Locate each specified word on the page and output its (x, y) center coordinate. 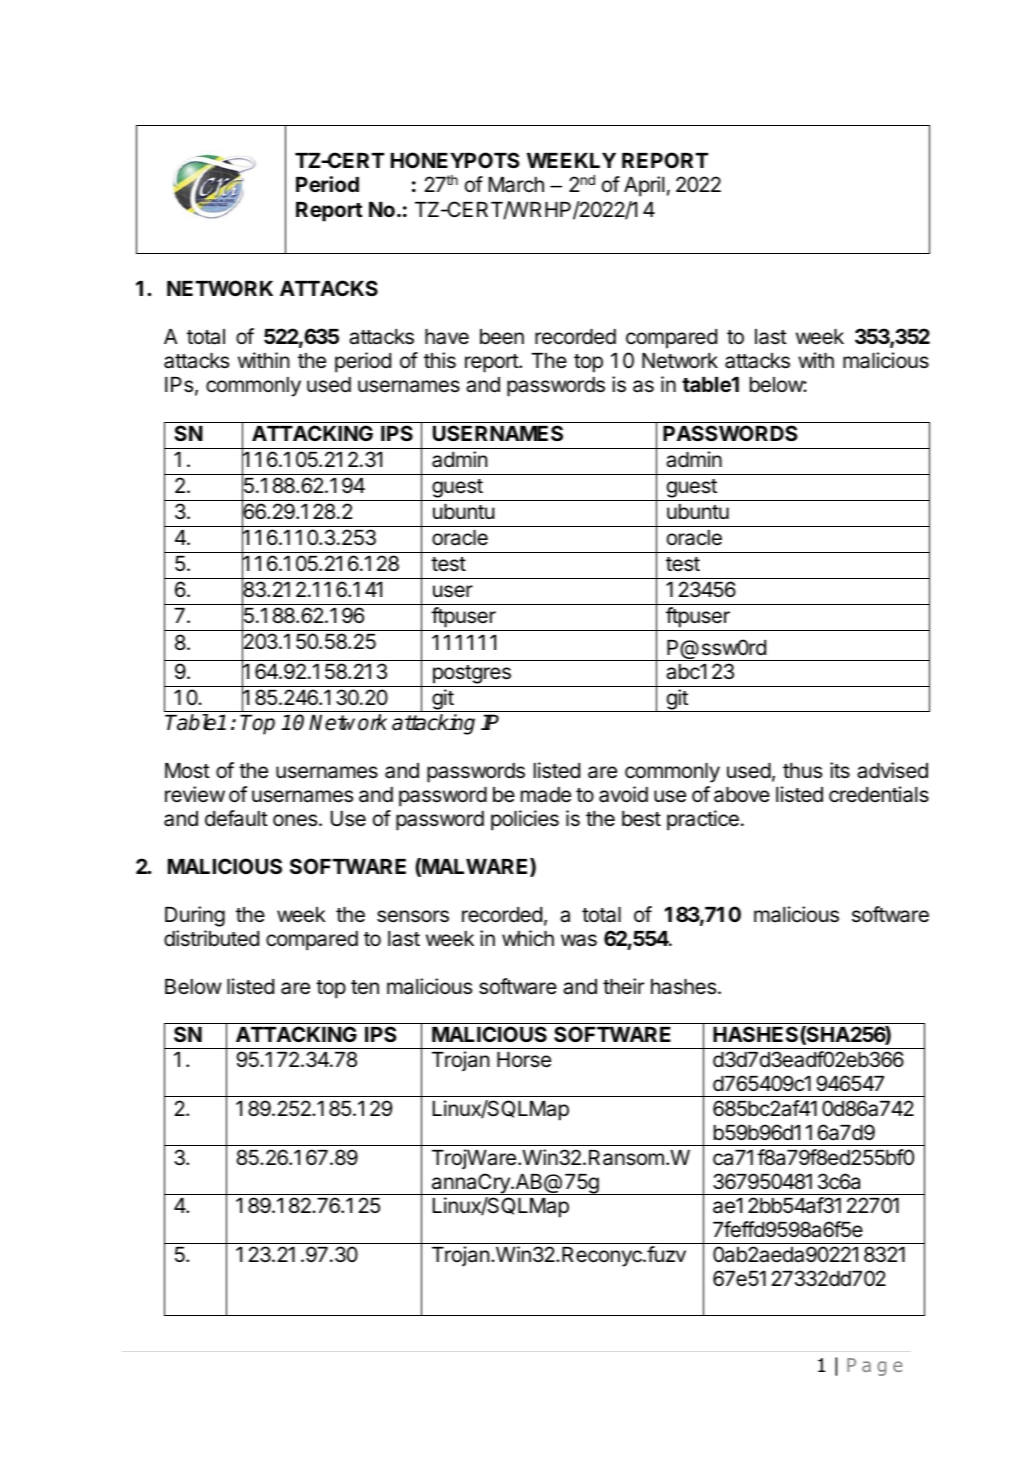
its (840, 770)
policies (525, 820)
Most (187, 771)
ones (296, 820)
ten (365, 987)
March (516, 185)
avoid (623, 794)
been (502, 337)
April (644, 186)
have (447, 337)
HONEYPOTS (455, 160)
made (546, 795)
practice (703, 820)
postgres (472, 674)
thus (802, 771)
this (440, 360)
